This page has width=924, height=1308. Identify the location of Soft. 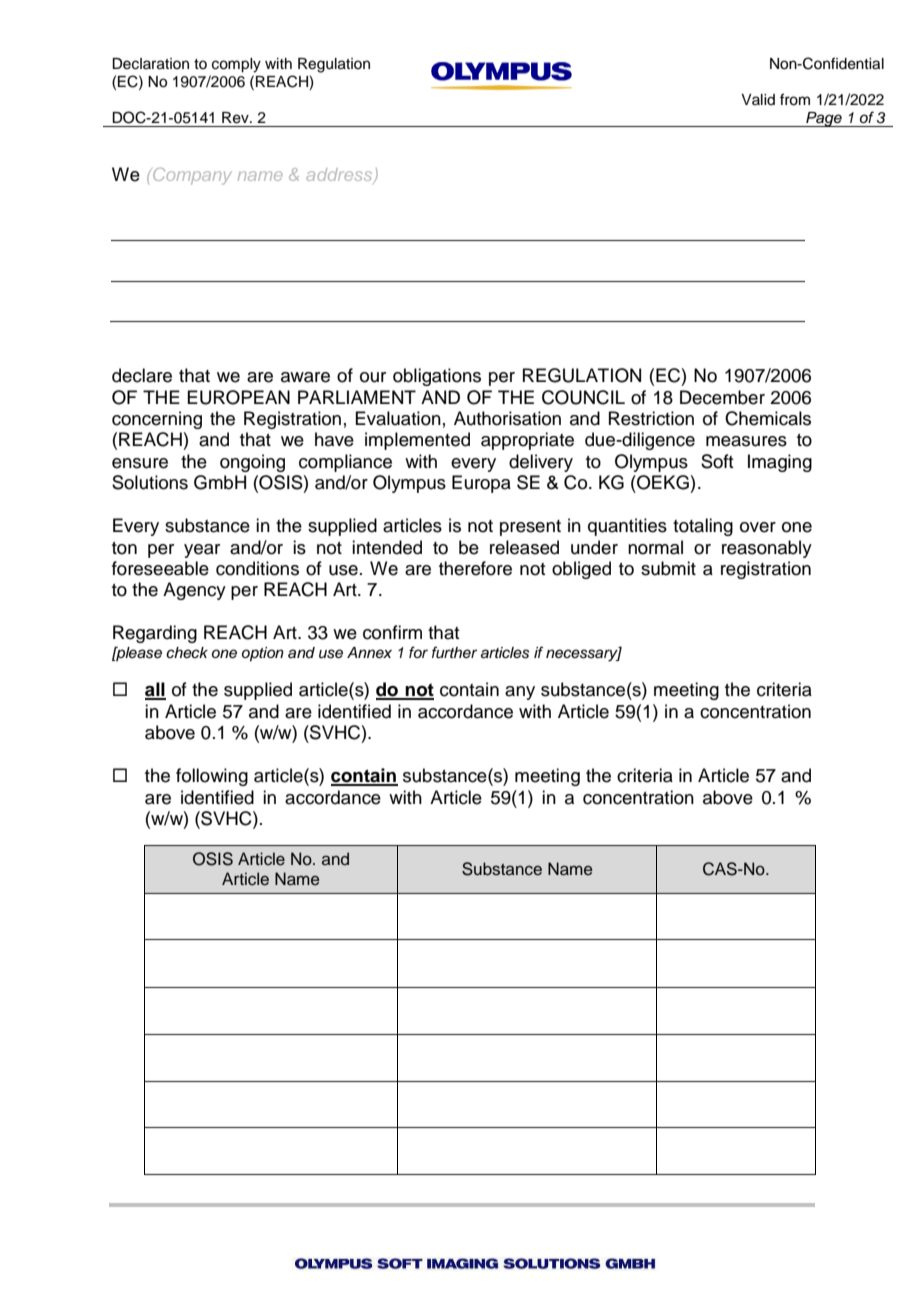
(717, 461).
